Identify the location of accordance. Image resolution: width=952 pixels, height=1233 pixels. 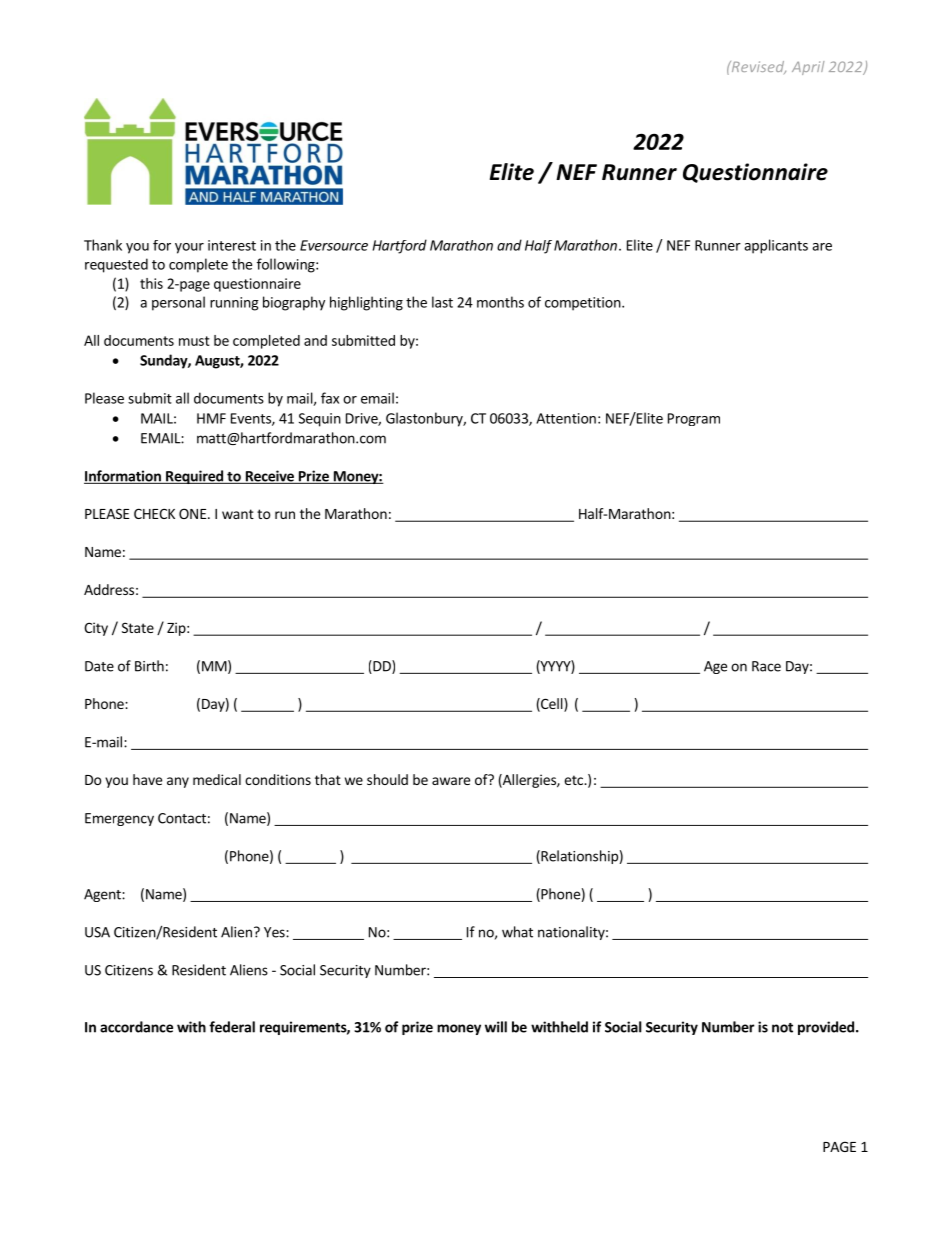
(136, 1027).
